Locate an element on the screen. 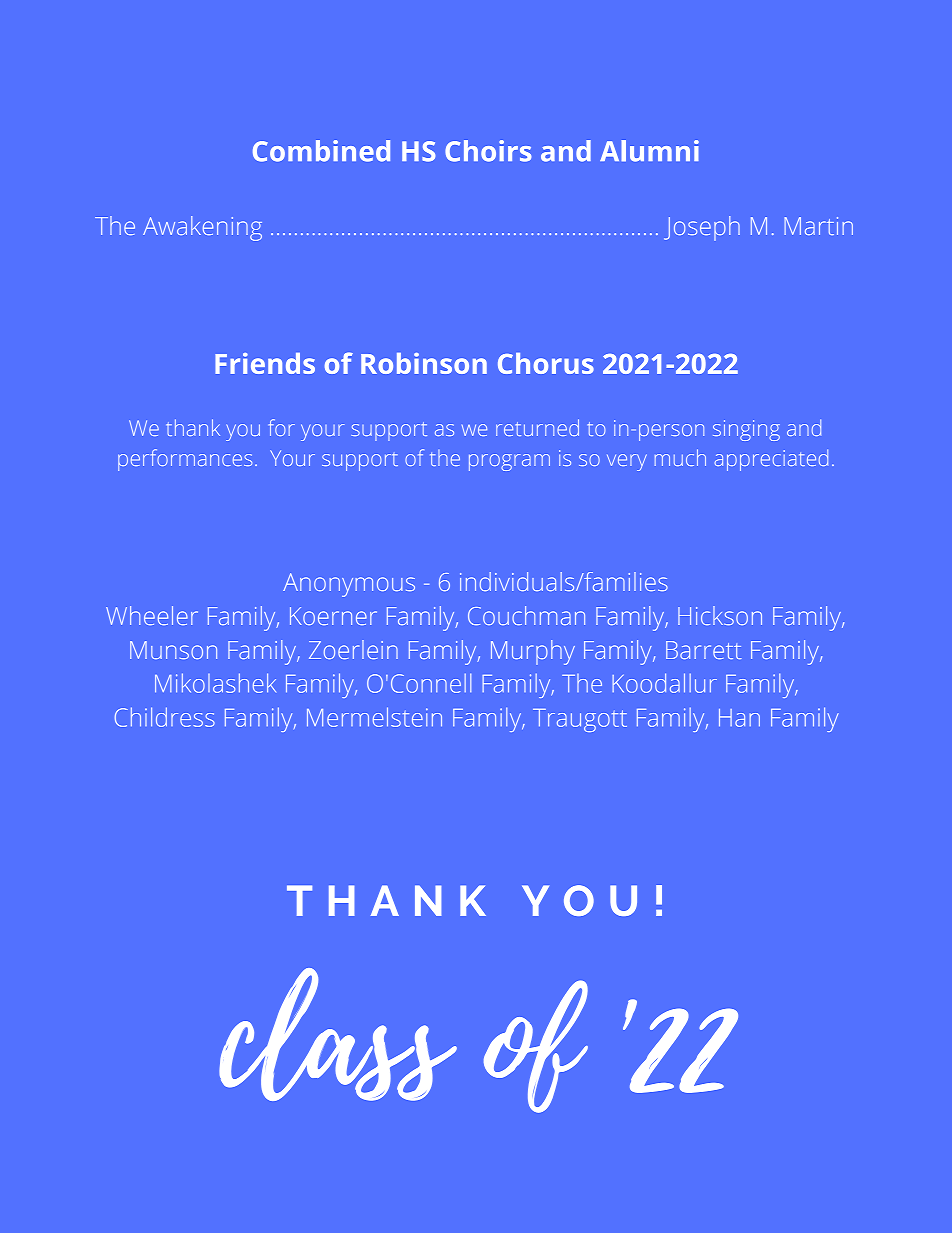 This screenshot has width=952, height=1233. Murphy is located at coordinates (533, 652).
